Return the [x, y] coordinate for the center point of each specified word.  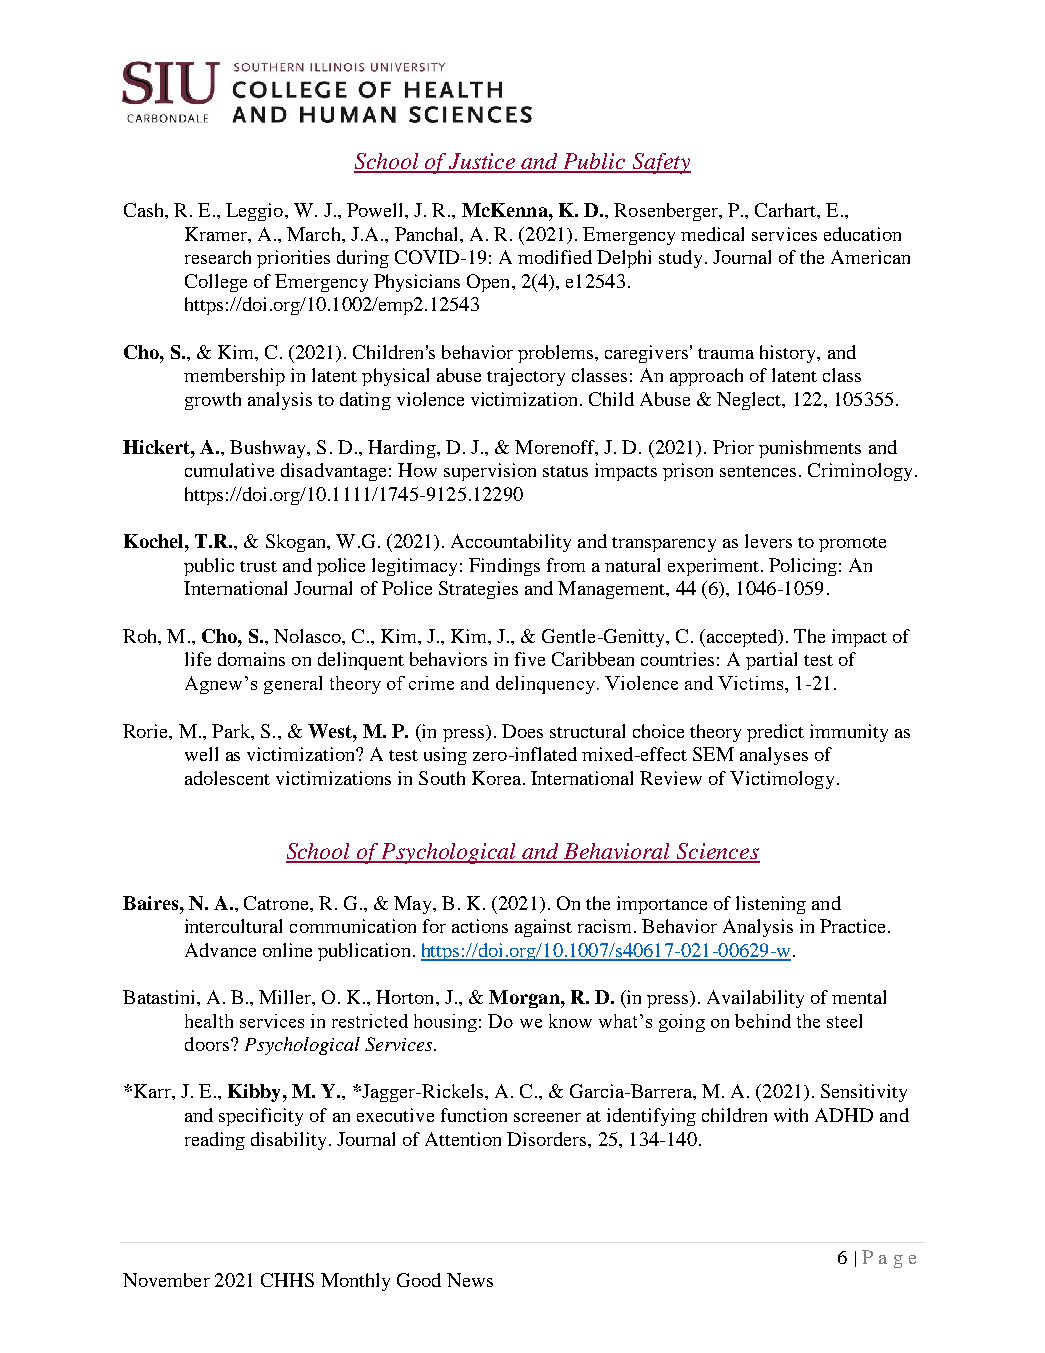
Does [522, 731]
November [166, 1280]
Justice [483, 162]
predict [775, 733]
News [470, 1280]
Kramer [217, 234]
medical [712, 234]
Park [232, 731]
